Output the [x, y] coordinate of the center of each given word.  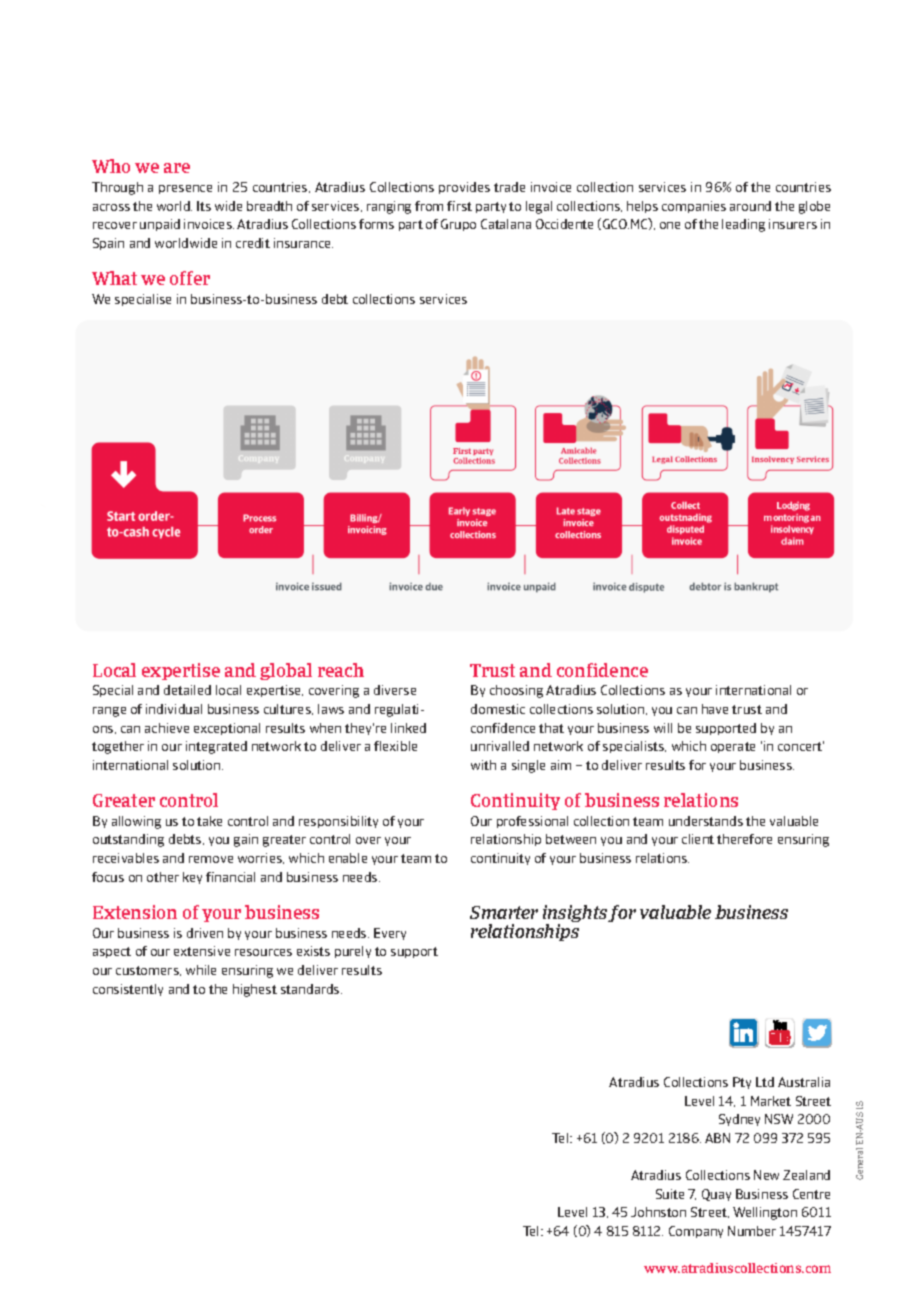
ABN [717, 1138]
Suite [670, 1194]
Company [696, 1232]
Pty [742, 1083]
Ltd [765, 1082]
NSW [779, 1119]
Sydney [739, 1120]
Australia [804, 1082]
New [766, 1175]
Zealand [806, 1175]
